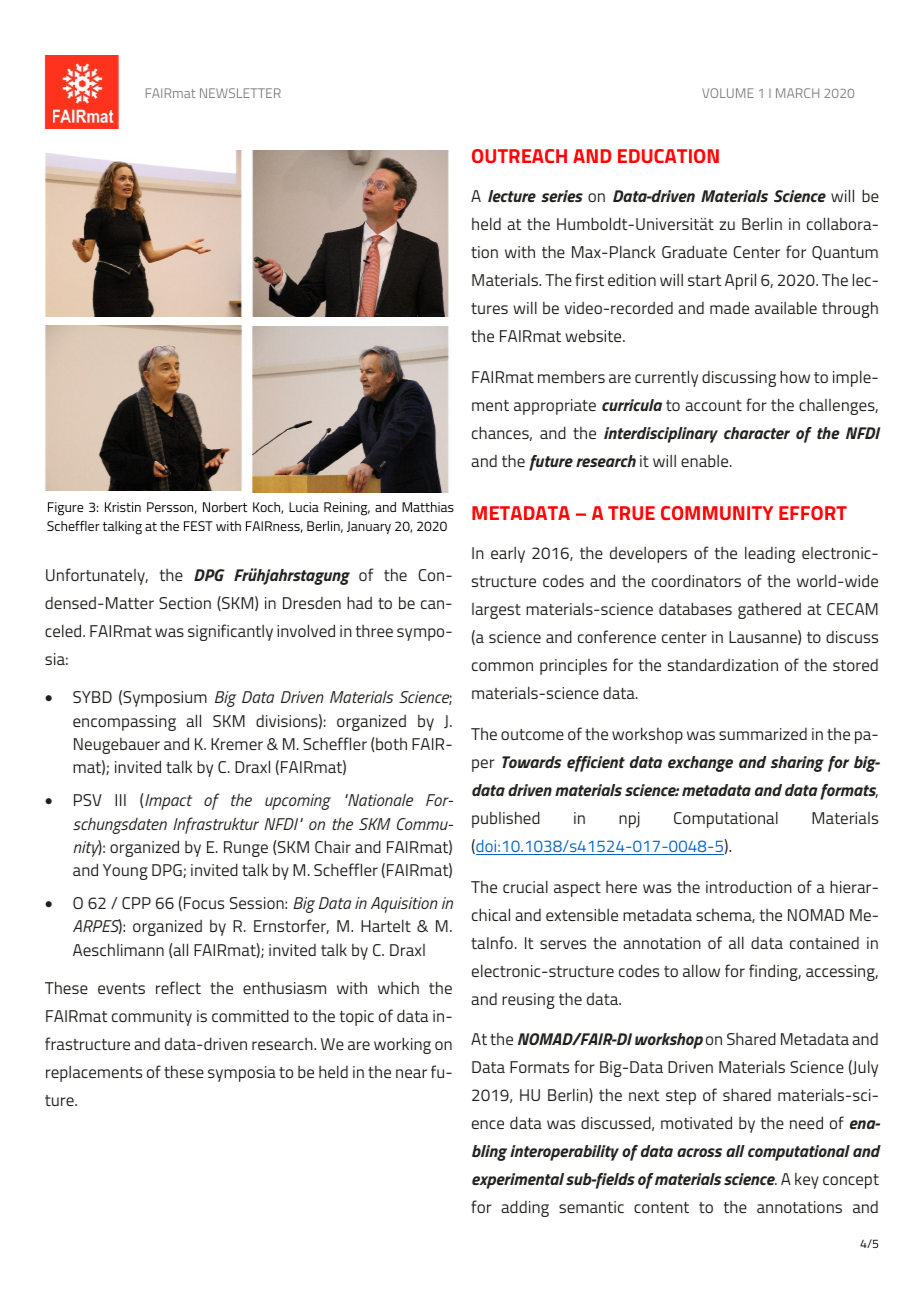 Image resolution: width=924 pixels, height=1308 pixels. What do you see at coordinates (123, 507) in the page?
I see `Kristin` at bounding box center [123, 507].
